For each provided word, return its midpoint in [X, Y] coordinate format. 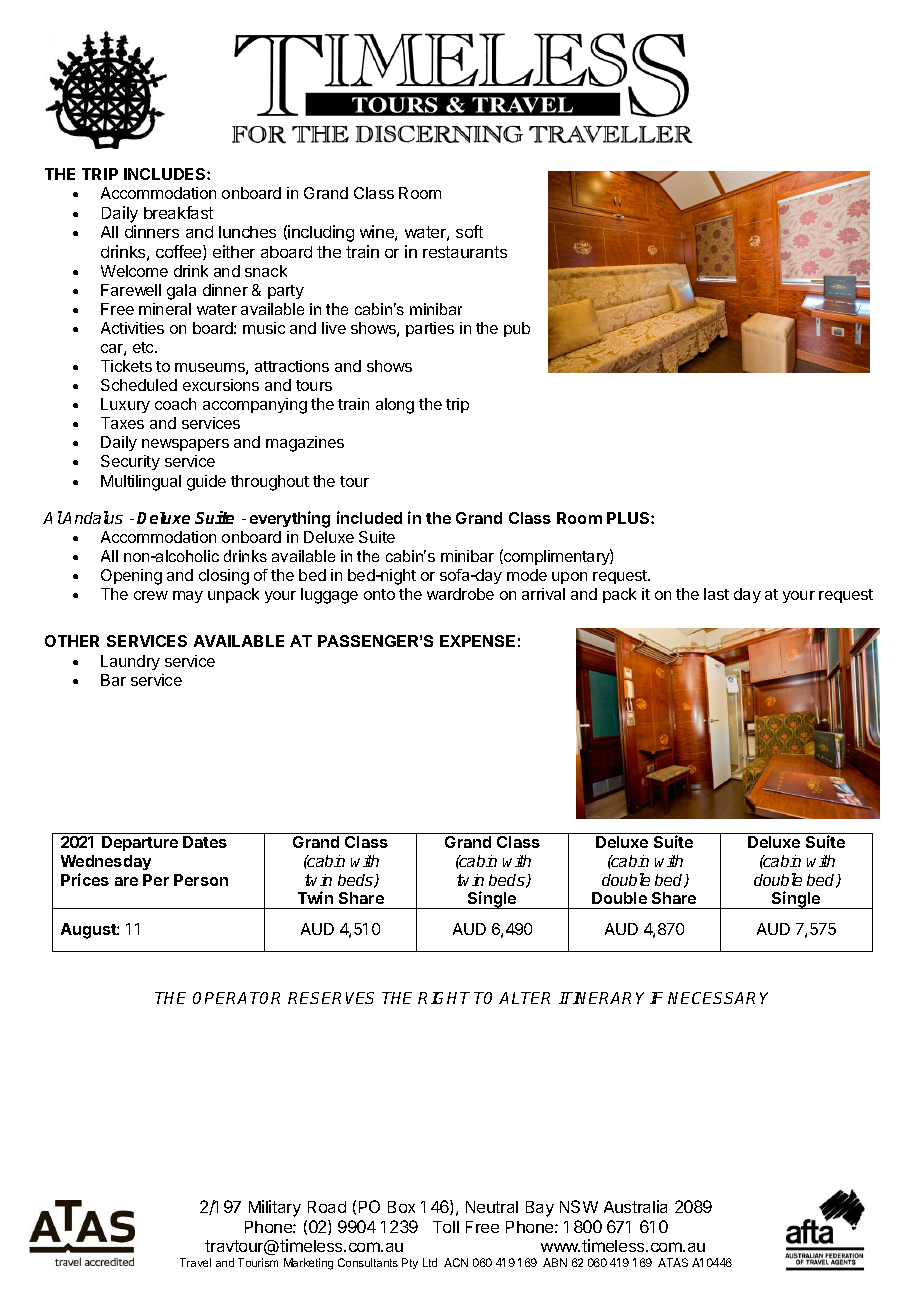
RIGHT [444, 998]
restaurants [465, 252]
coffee [180, 252]
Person [201, 880]
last [716, 594]
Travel [195, 1262]
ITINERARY [601, 998]
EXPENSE [477, 641]
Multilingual [141, 483]
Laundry [130, 662]
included [369, 517]
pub [517, 329]
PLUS [629, 518]
